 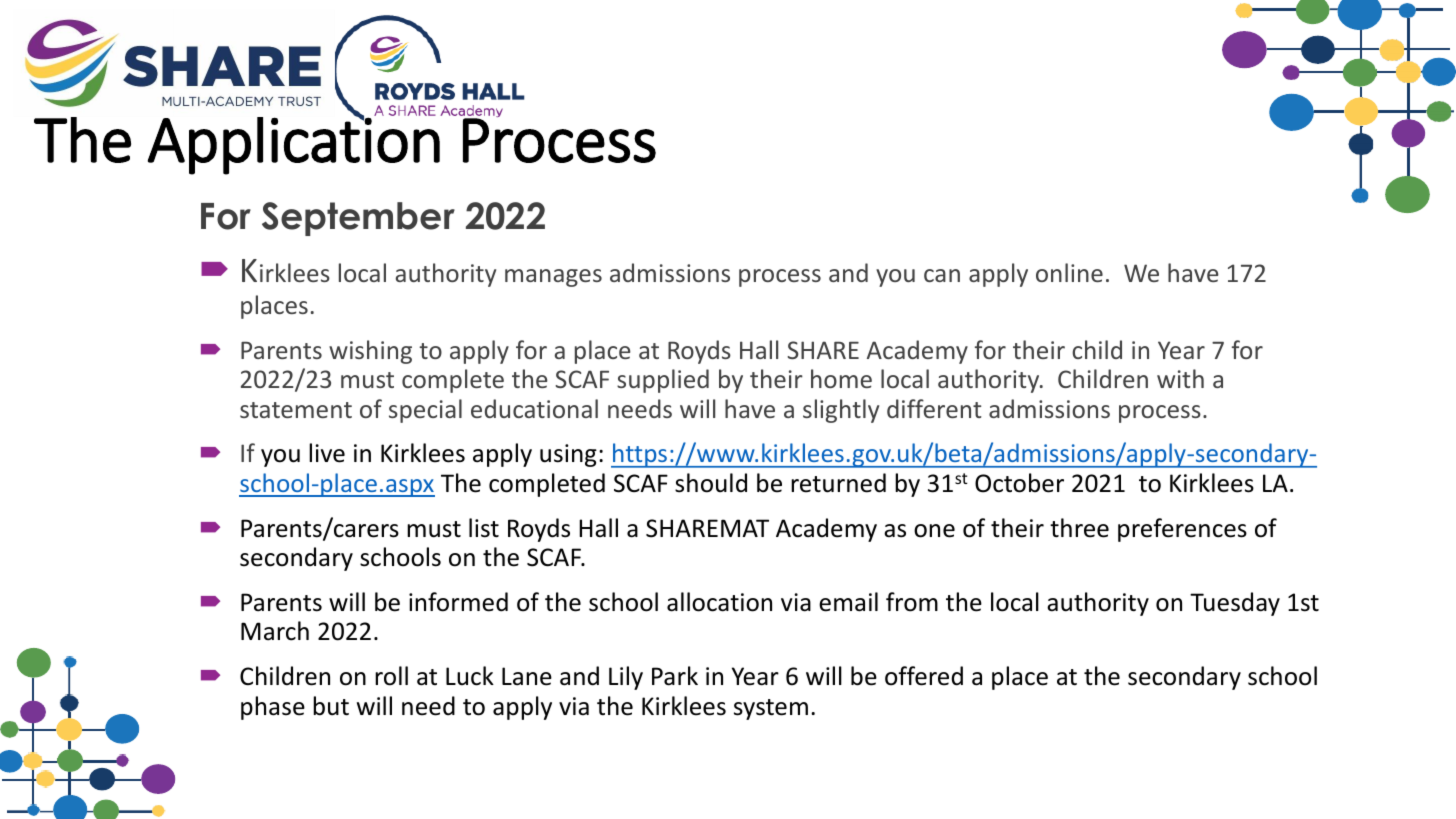 What do you see at coordinates (370, 352) in the screenshot?
I see `wishing` at bounding box center [370, 352].
